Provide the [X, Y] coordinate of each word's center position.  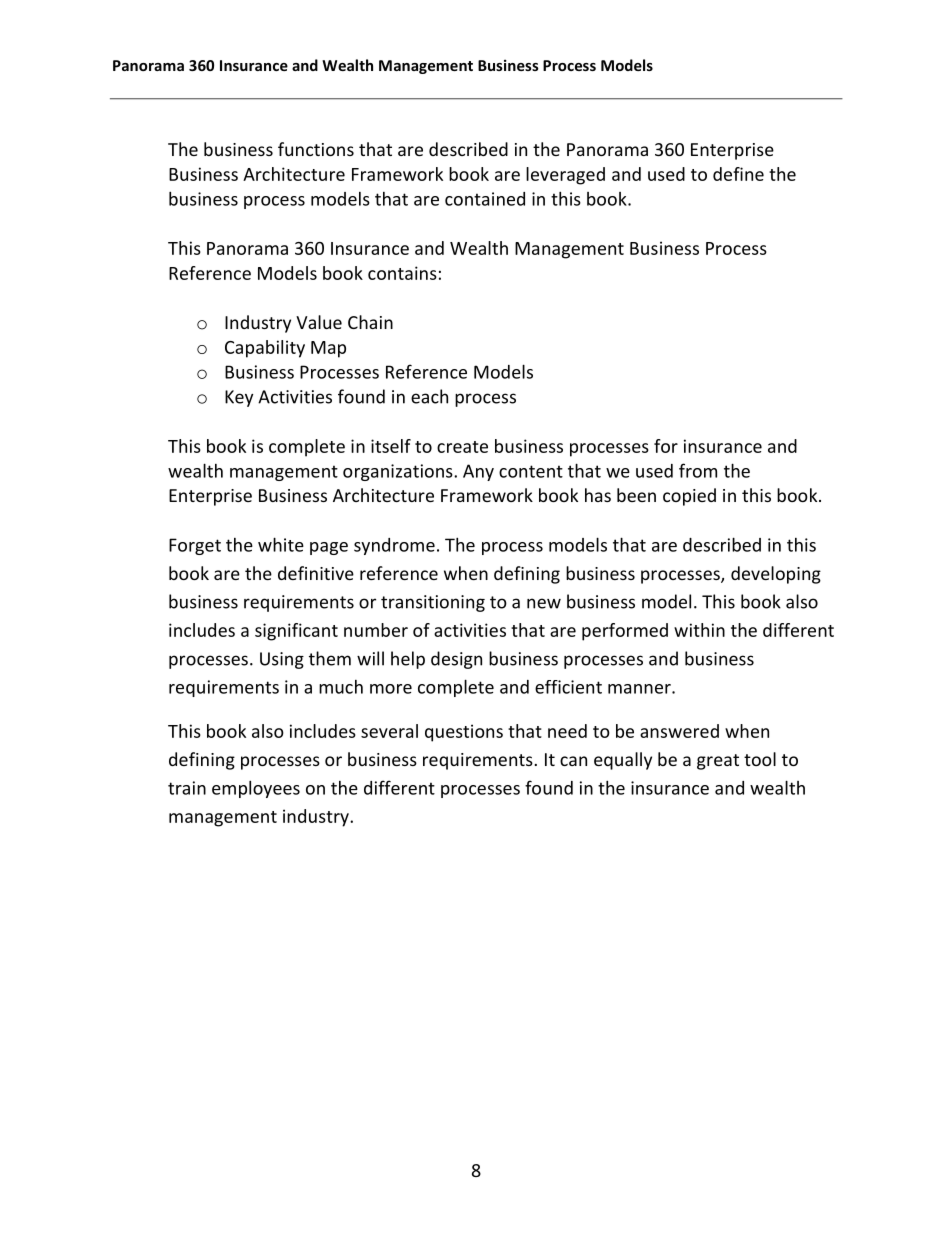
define [738, 174]
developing [776, 575]
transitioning [433, 603]
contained [485, 199]
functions [316, 149]
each [429, 396]
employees [256, 789]
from [698, 470]
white [281, 544]
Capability [265, 349]
